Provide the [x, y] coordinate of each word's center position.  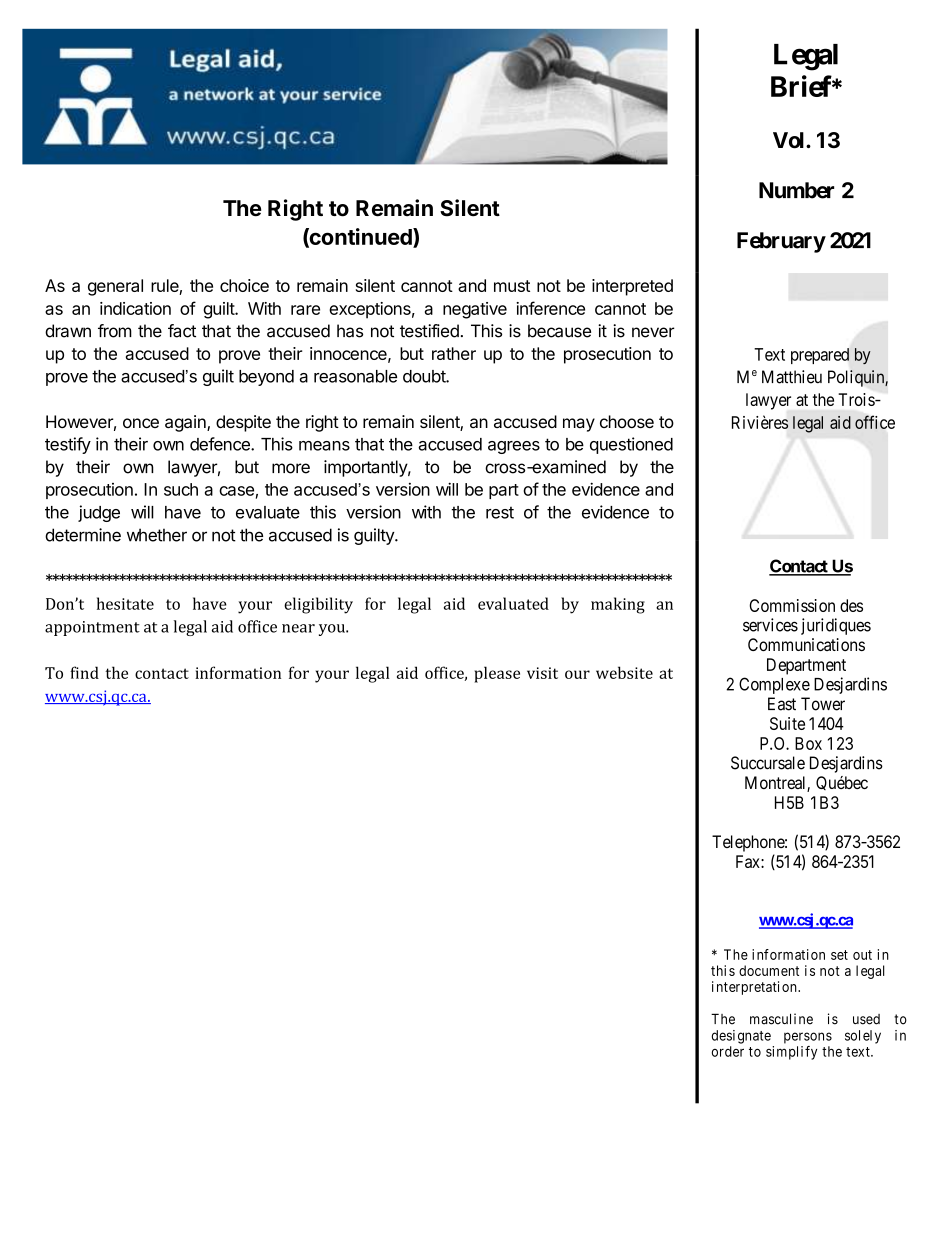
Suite [787, 723]
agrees [514, 447]
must [512, 286]
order [728, 1051]
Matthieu [792, 377]
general [115, 287]
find [84, 672]
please [497, 674]
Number [796, 190]
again [186, 423]
